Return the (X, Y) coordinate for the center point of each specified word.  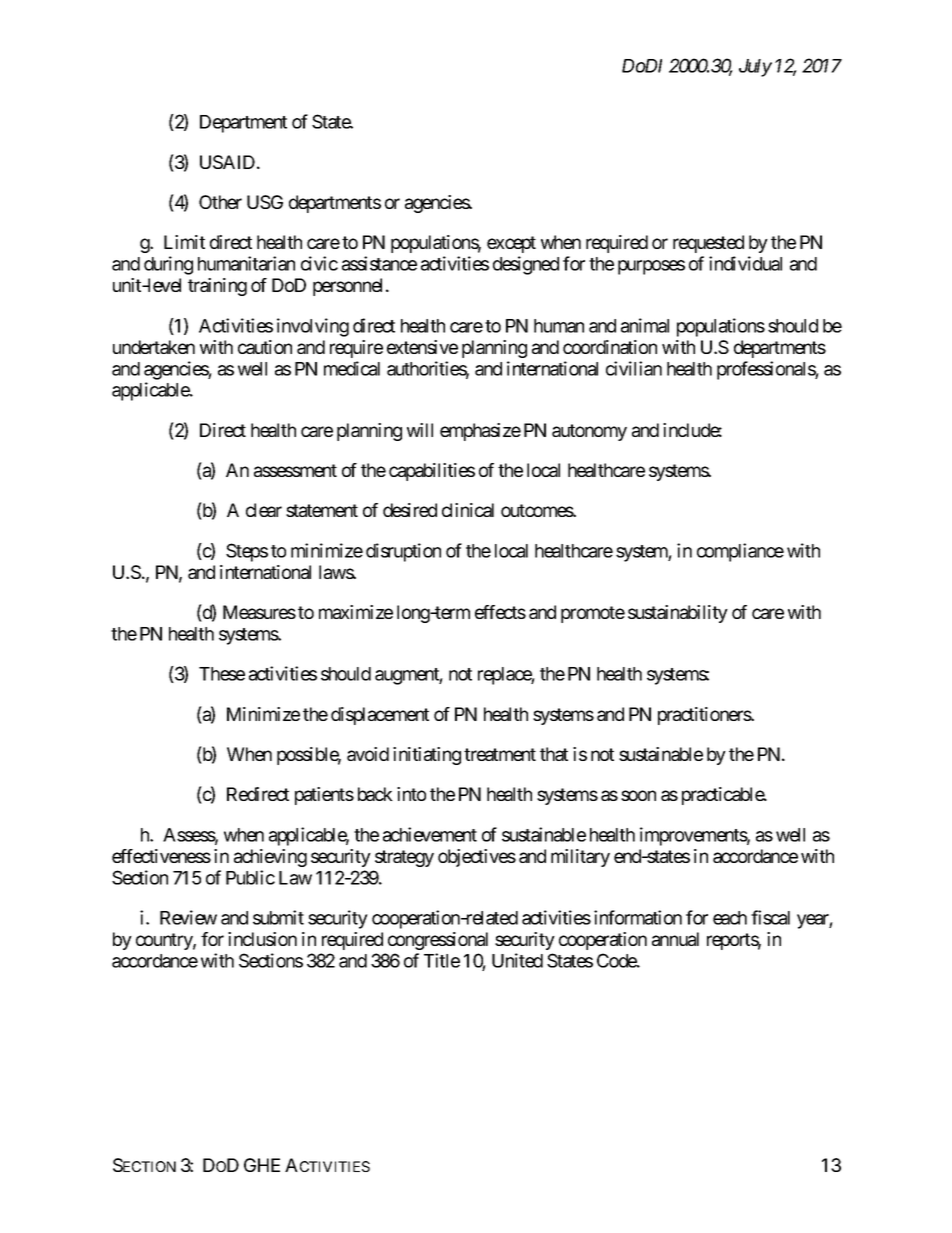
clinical (468, 510)
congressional (438, 941)
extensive (422, 347)
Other (220, 202)
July (755, 68)
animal (645, 325)
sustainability (678, 614)
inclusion (262, 939)
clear (264, 510)
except (511, 244)
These (222, 674)
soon (638, 795)
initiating (427, 756)
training (217, 287)
